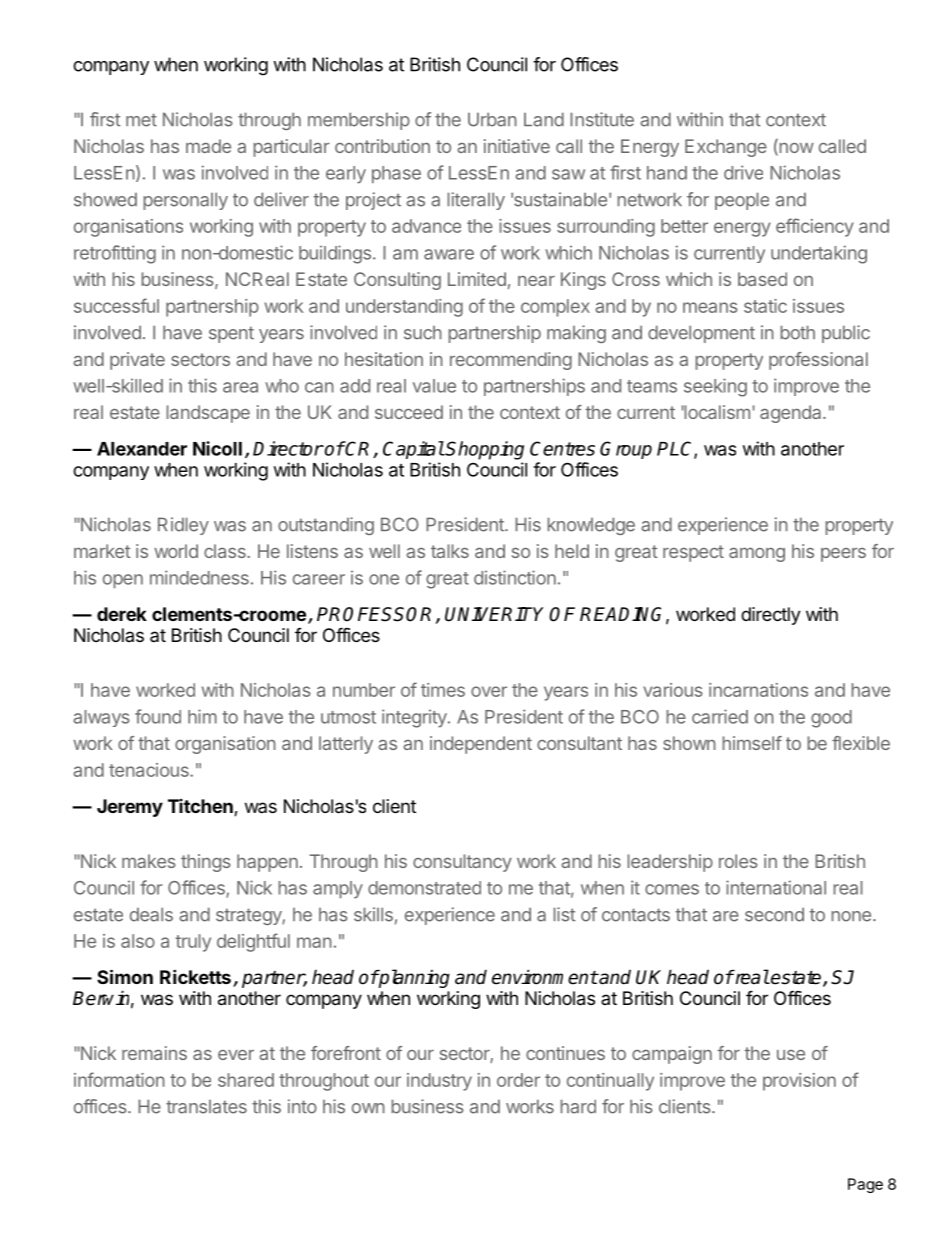 The image size is (952, 1233). What do you see at coordinates (231, 334) in the screenshot?
I see `spent` at bounding box center [231, 334].
